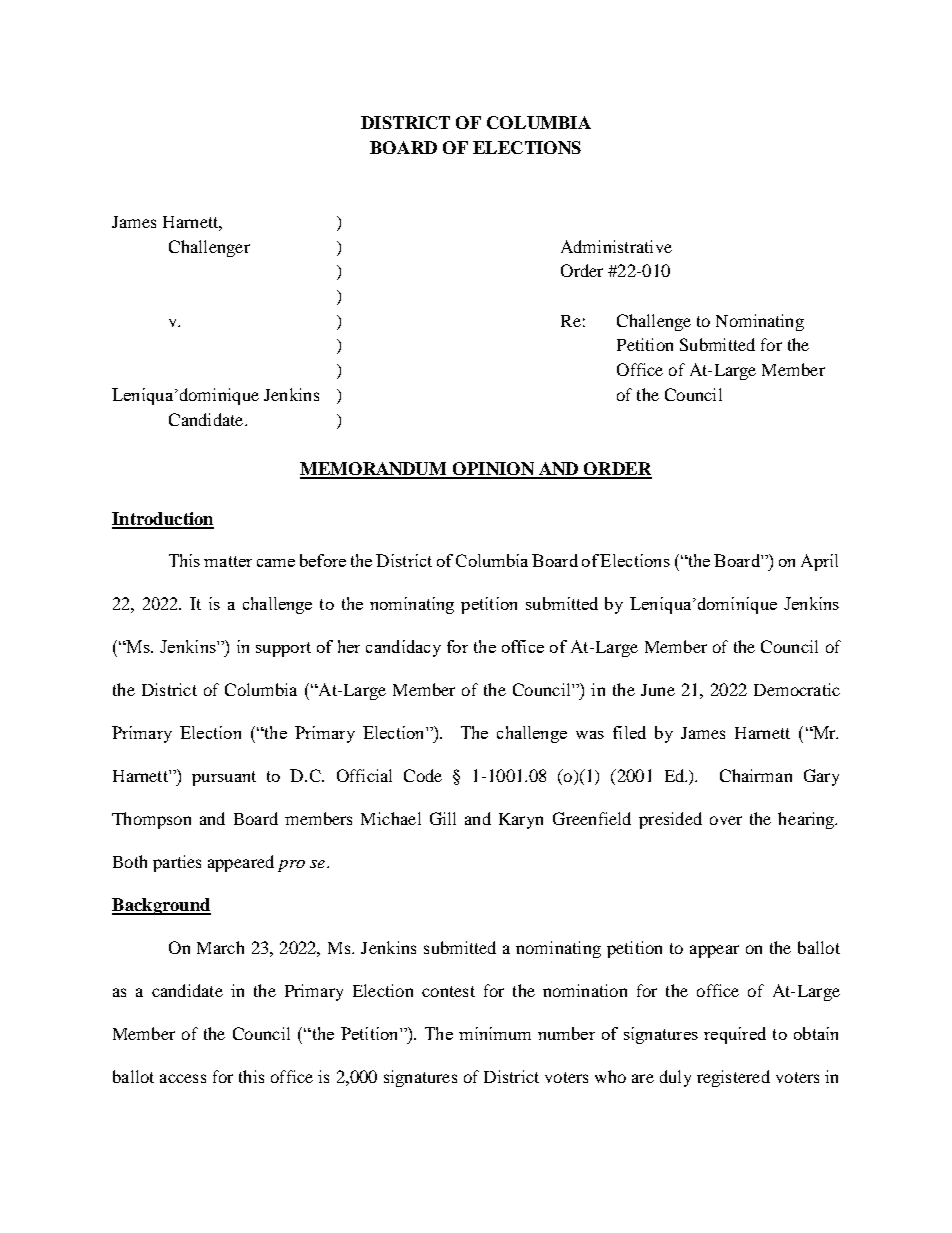  I want to click on Administrative, so click(616, 246).
